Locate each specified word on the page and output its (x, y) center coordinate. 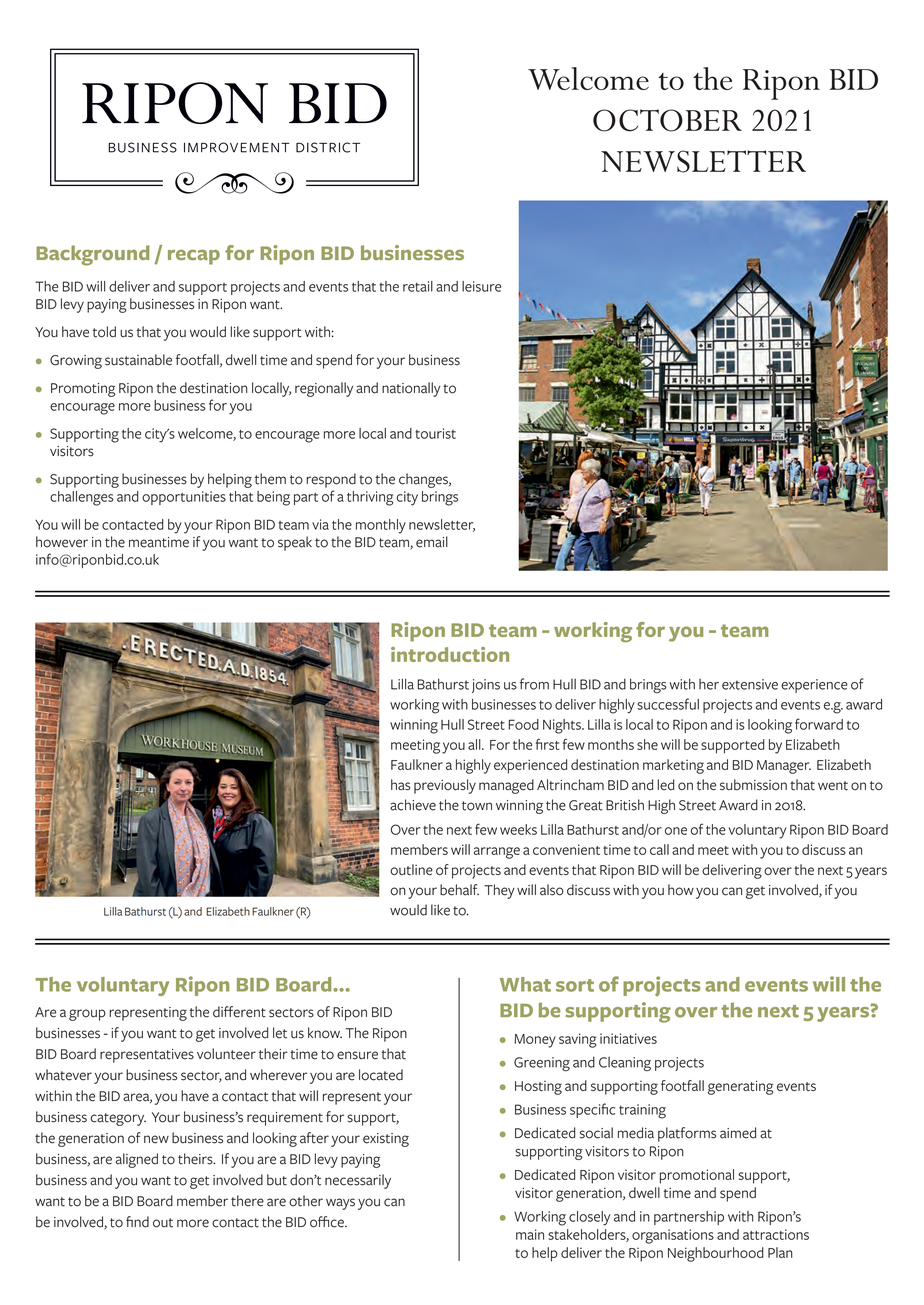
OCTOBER (667, 120)
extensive (750, 684)
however (62, 542)
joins (486, 686)
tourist (435, 433)
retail (418, 286)
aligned (137, 1160)
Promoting (83, 390)
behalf (459, 890)
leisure (481, 286)
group (87, 1015)
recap (194, 257)
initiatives (628, 1038)
